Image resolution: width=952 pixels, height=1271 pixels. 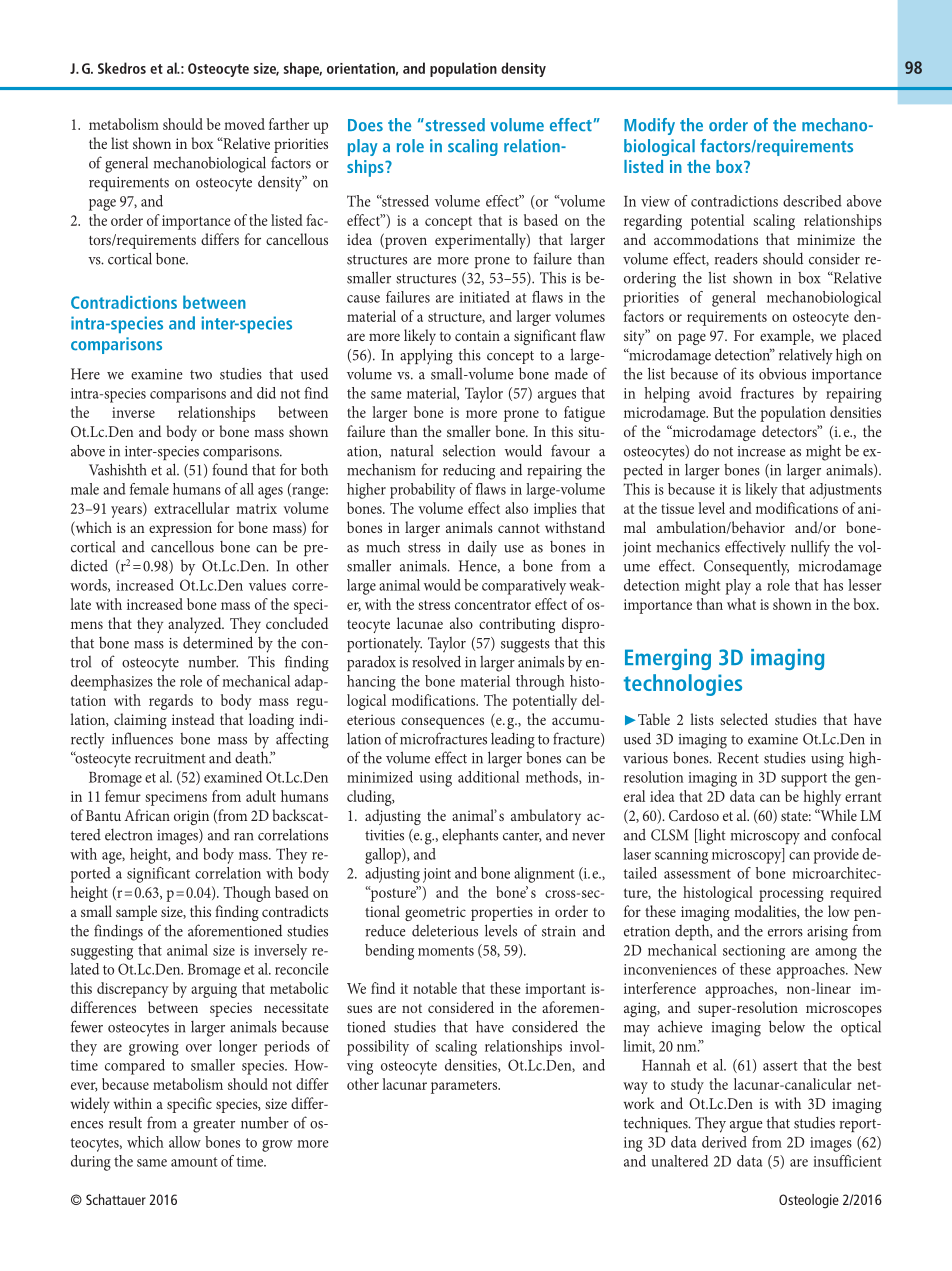 What do you see at coordinates (185, 1142) in the screenshot?
I see `allow` at bounding box center [185, 1142].
